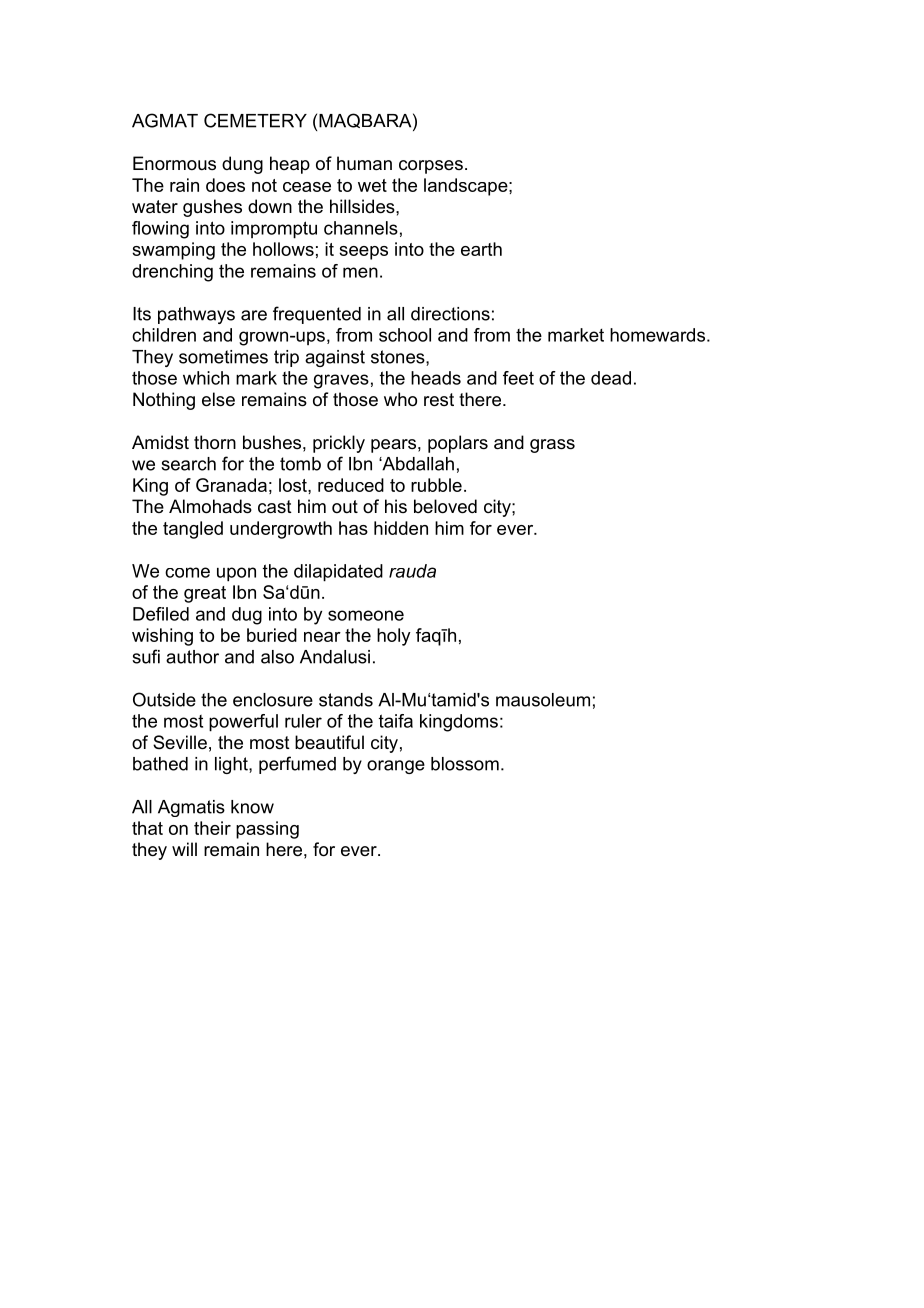  Describe the element at coordinates (431, 167) in the screenshot. I see `corpses` at that location.
